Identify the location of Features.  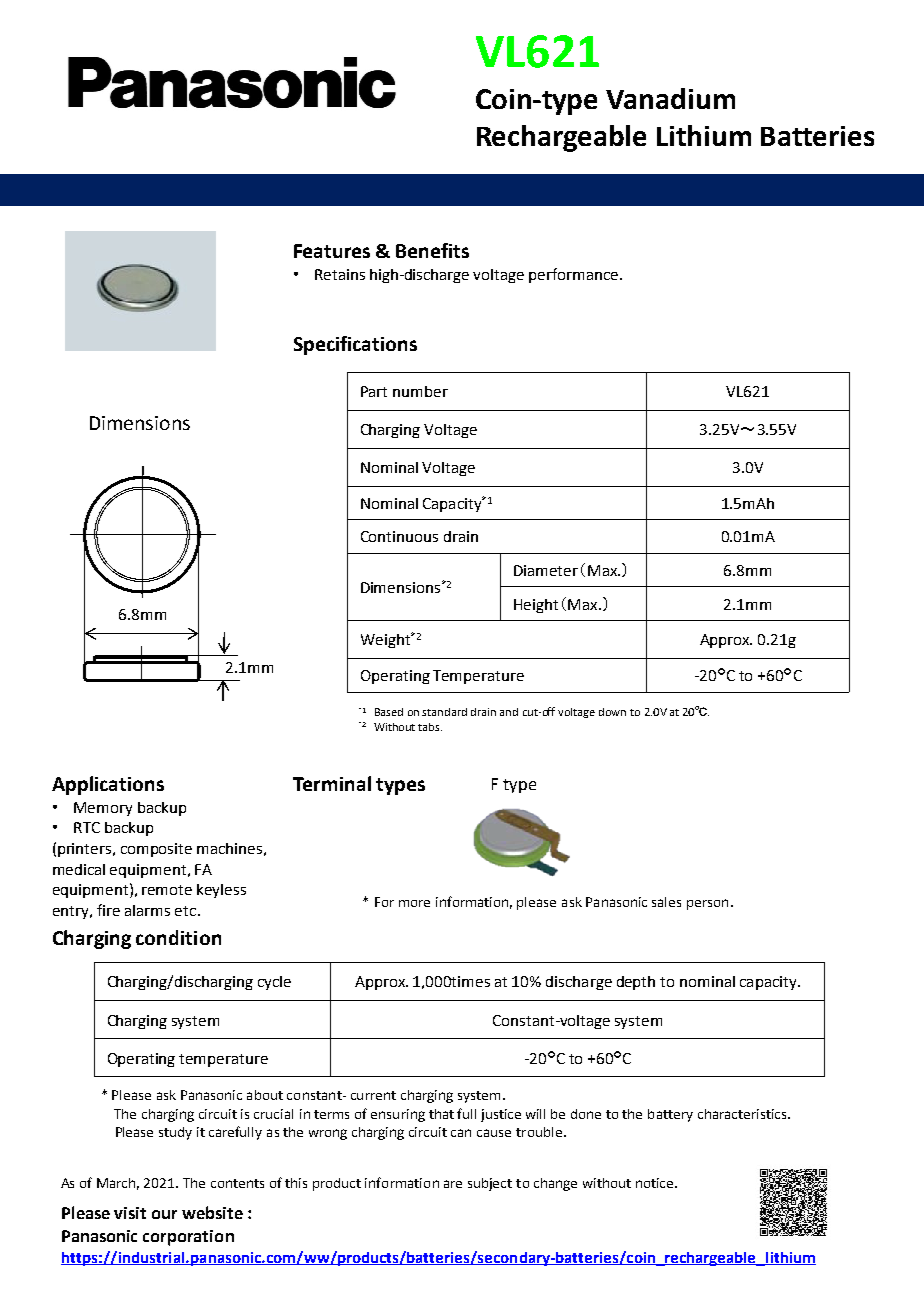
(332, 251).
